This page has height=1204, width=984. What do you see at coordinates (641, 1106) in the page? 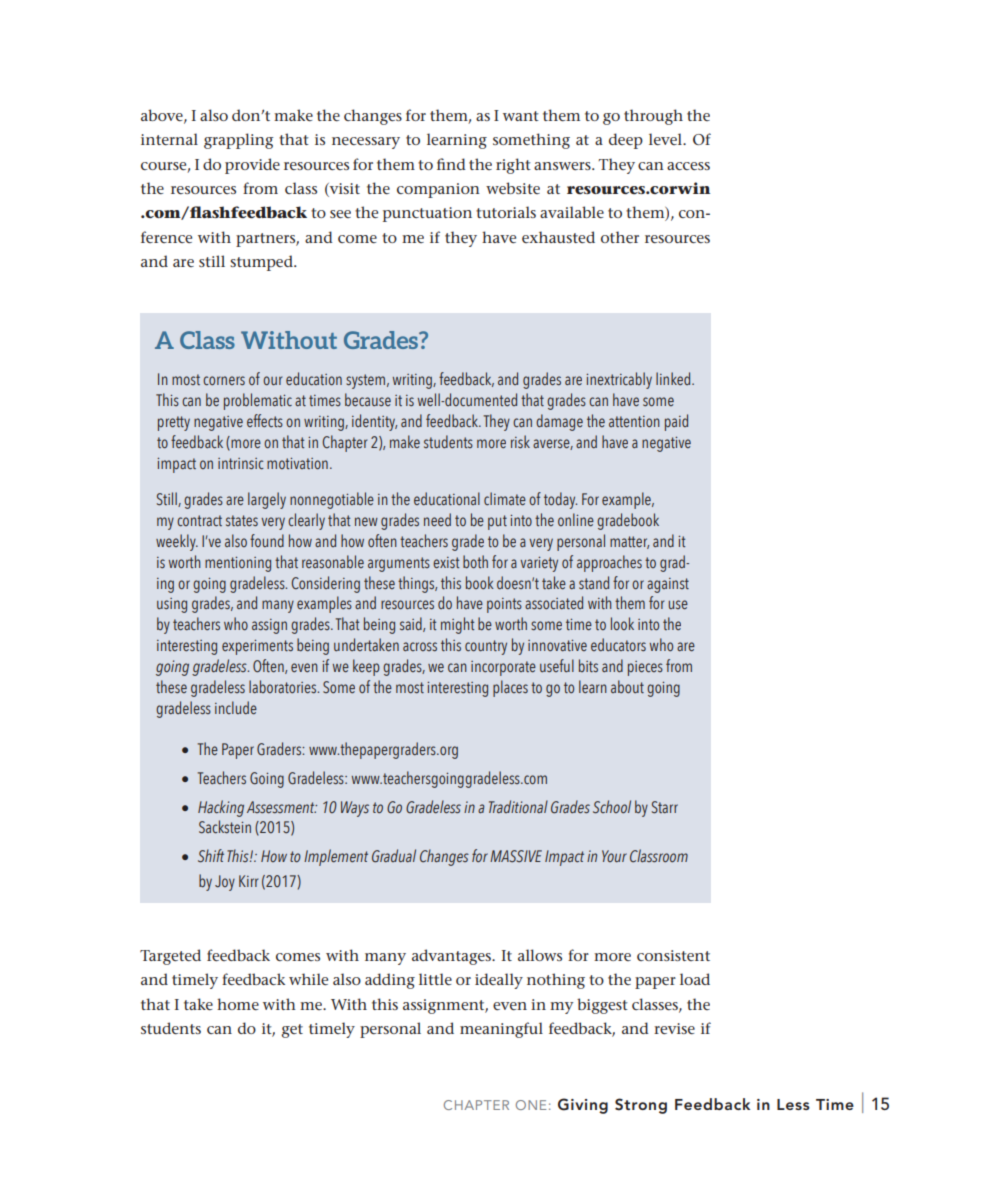
I see `Strong` at bounding box center [641, 1106].
